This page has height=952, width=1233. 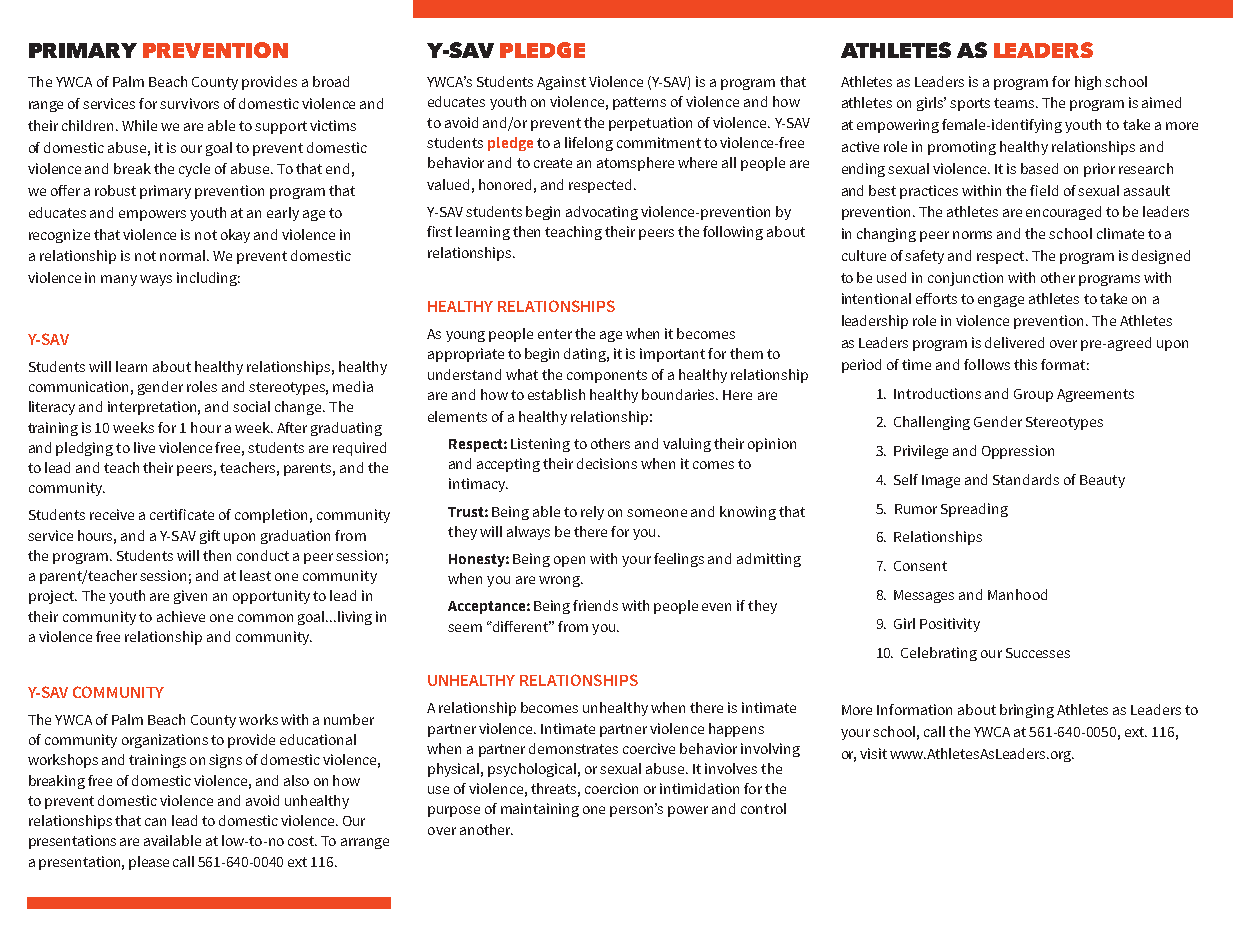 I want to click on decisions, so click(x=607, y=463).
